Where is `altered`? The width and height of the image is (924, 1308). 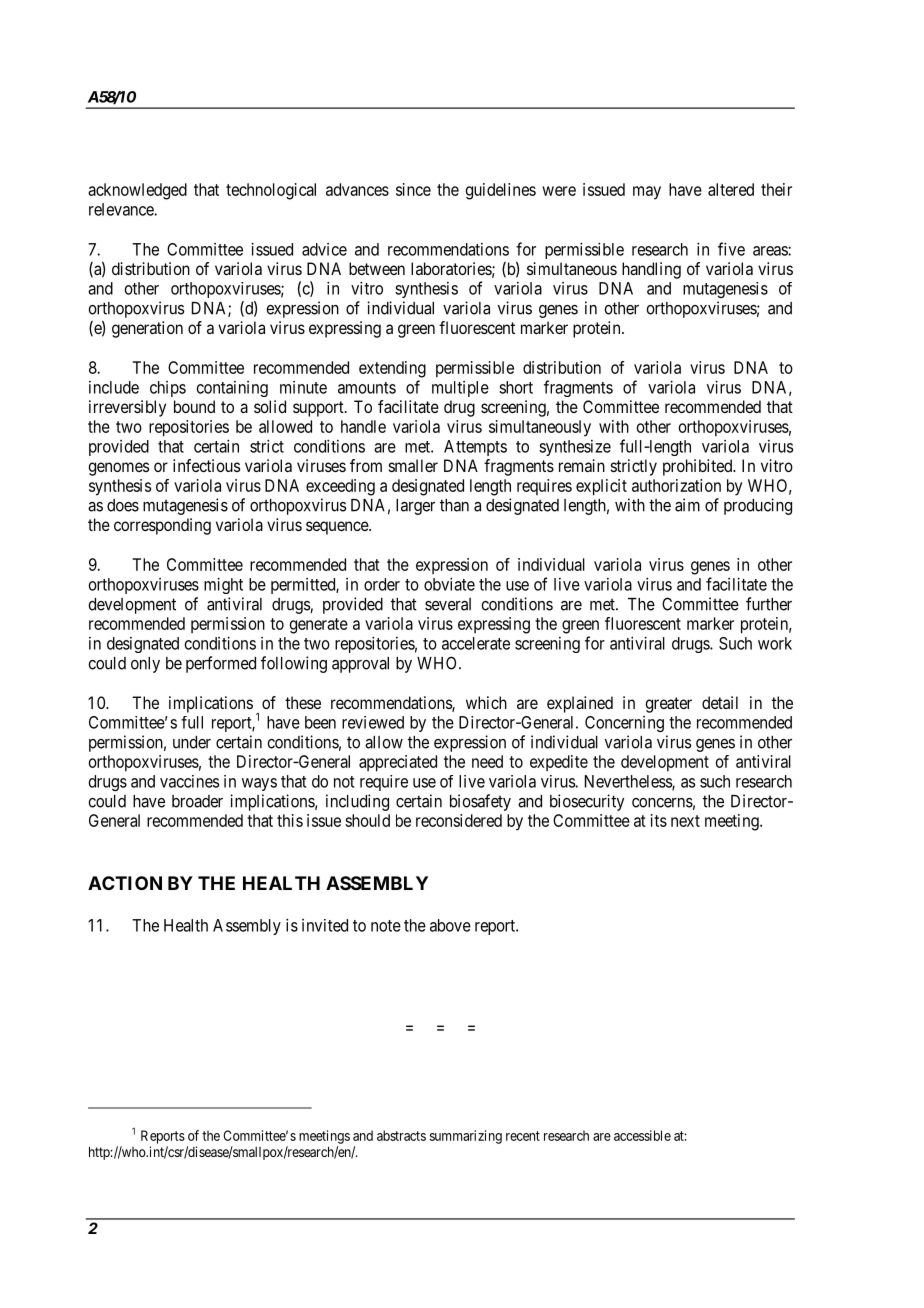 altered is located at coordinates (731, 189).
